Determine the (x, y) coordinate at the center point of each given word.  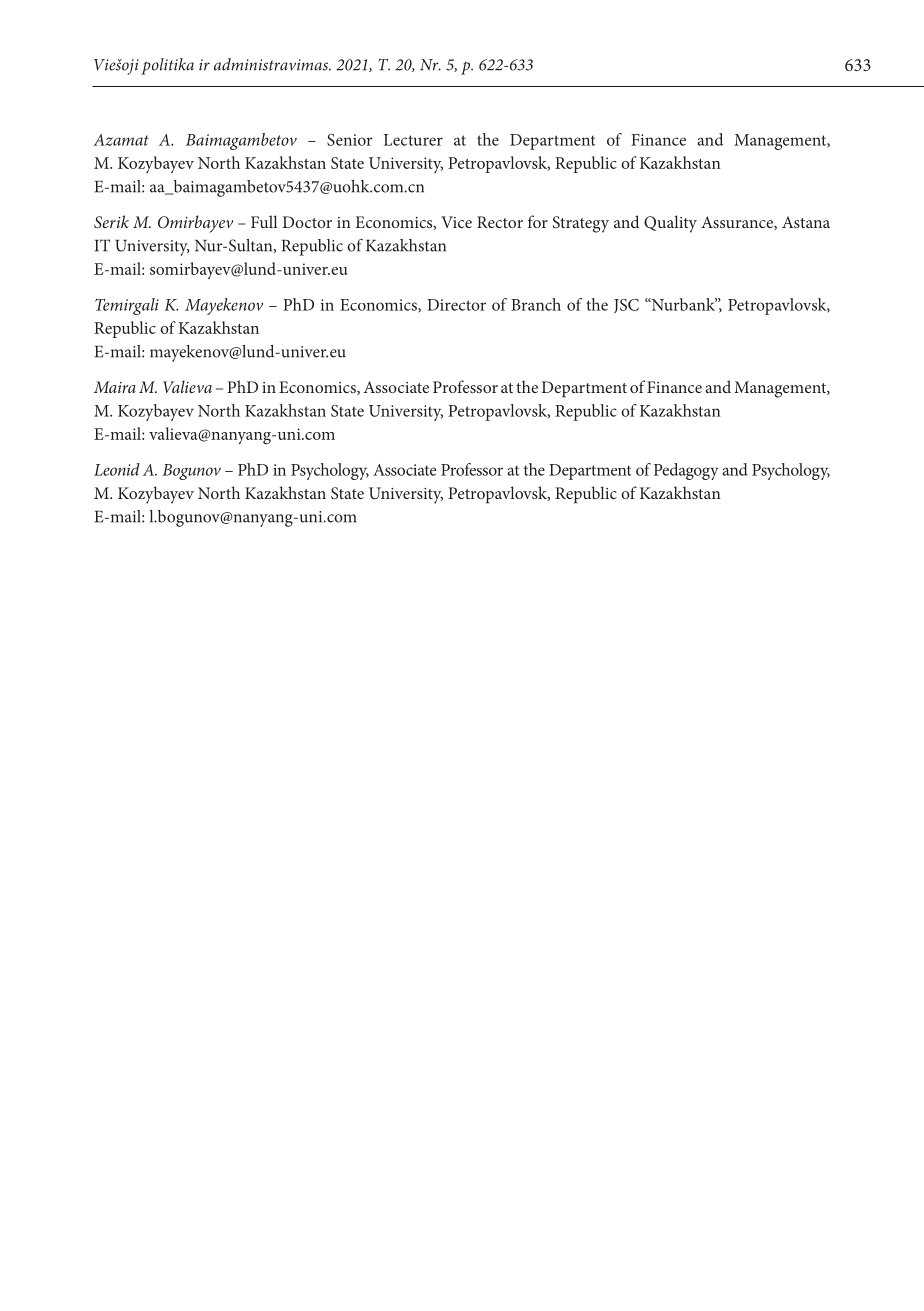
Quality (670, 224)
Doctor (307, 222)
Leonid (117, 469)
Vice (456, 222)
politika (167, 66)
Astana (806, 222)
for (538, 221)
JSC (626, 306)
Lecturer (413, 140)
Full (264, 221)
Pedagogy (686, 471)
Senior (350, 140)
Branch (536, 304)
